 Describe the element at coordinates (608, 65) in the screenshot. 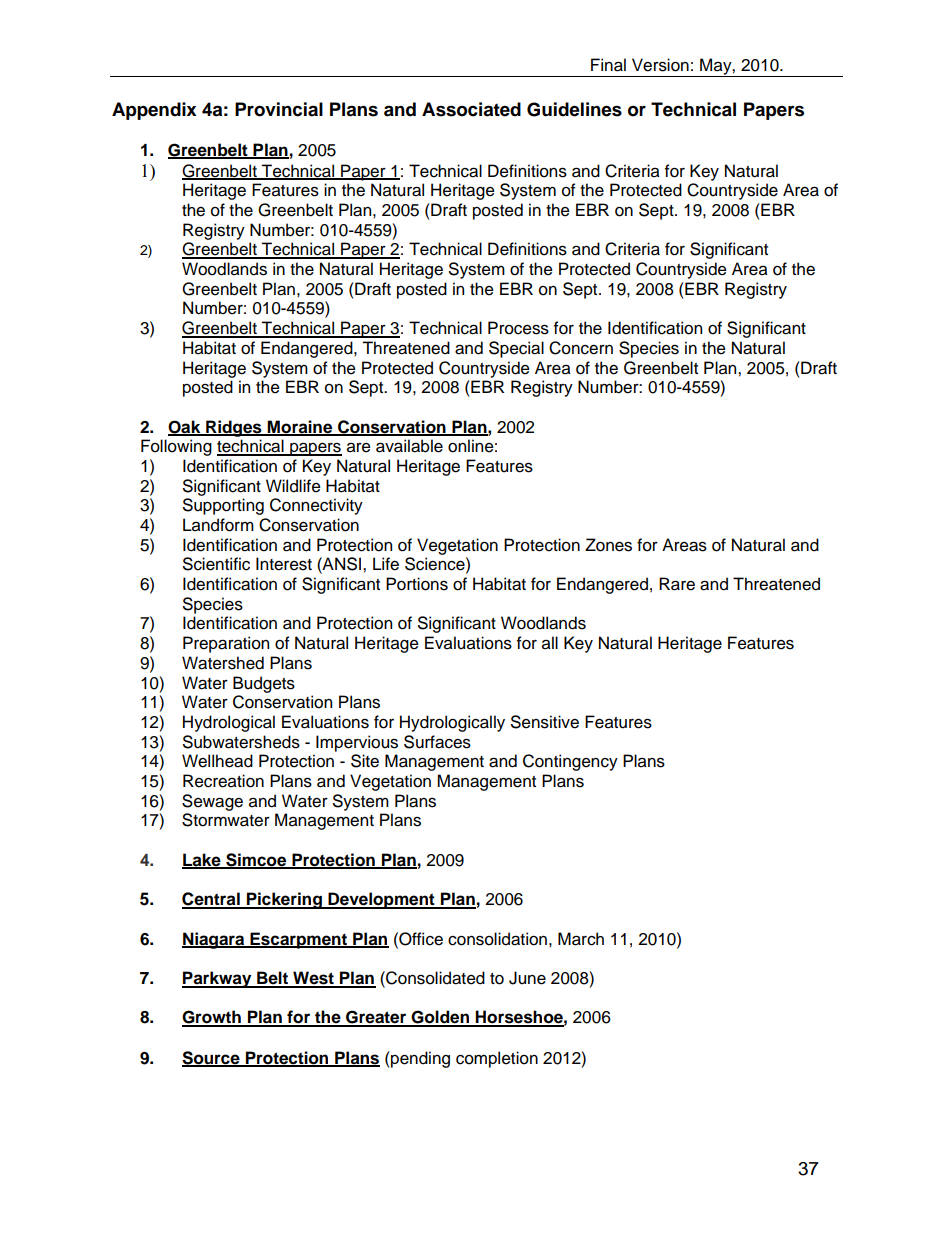

I see `Final` at that location.
